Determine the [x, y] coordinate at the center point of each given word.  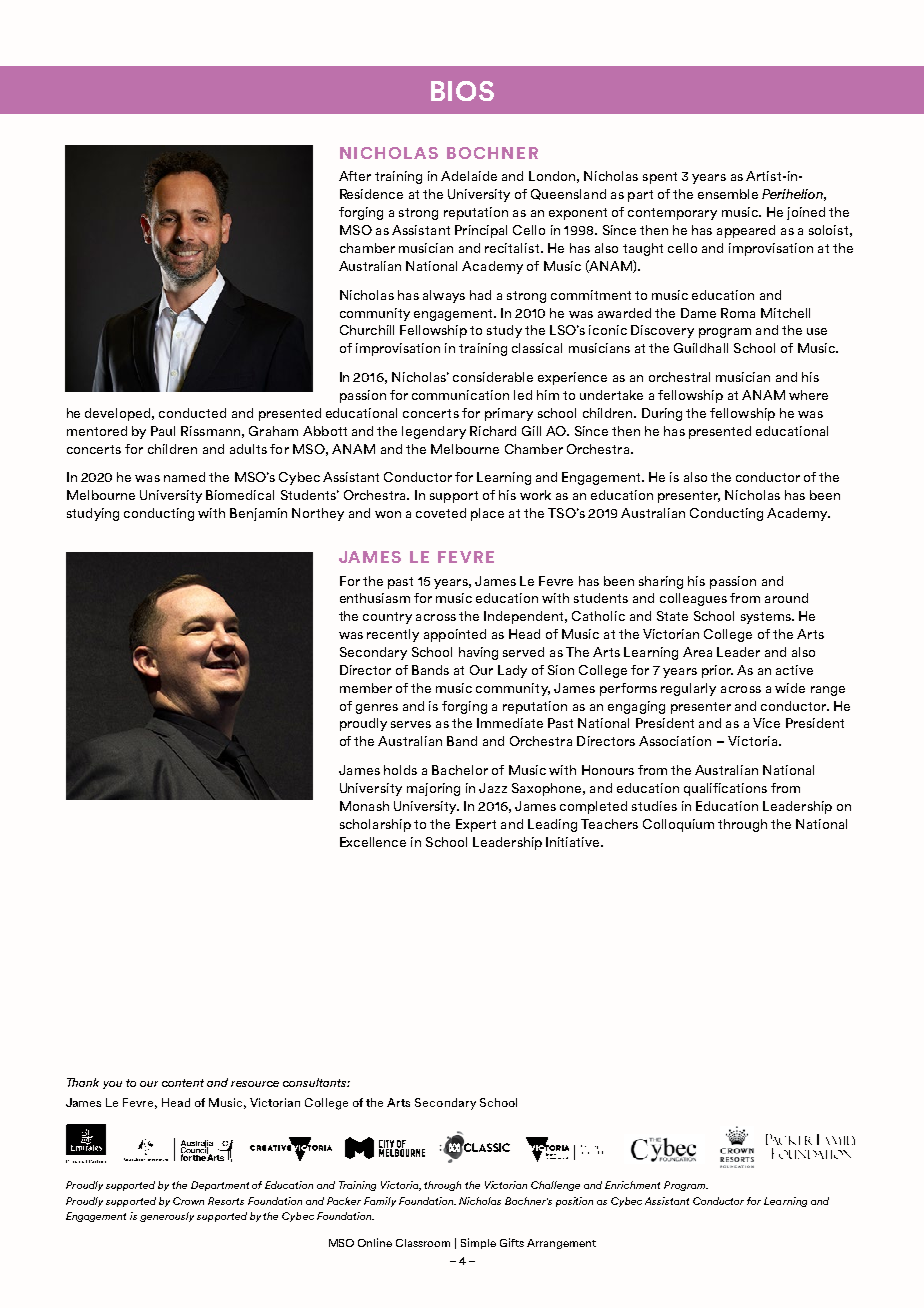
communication [460, 395]
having [478, 653]
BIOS [462, 91]
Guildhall [701, 348]
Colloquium [678, 825]
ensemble [728, 194]
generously [167, 1217]
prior [717, 671]
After [355, 176]
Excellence [373, 842]
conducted [192, 413]
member [366, 688]
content [183, 1083]
